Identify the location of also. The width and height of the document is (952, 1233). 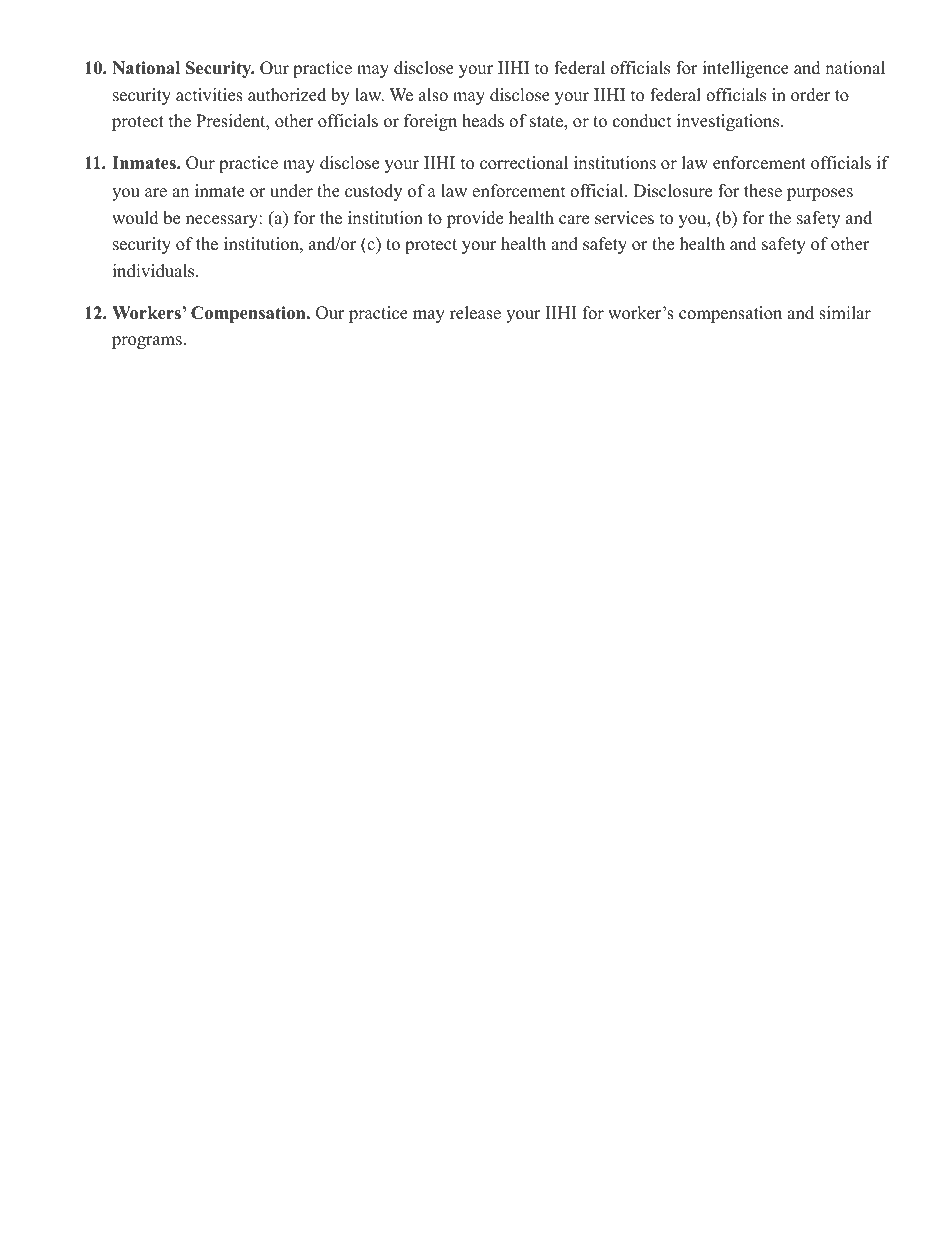
(433, 95).
